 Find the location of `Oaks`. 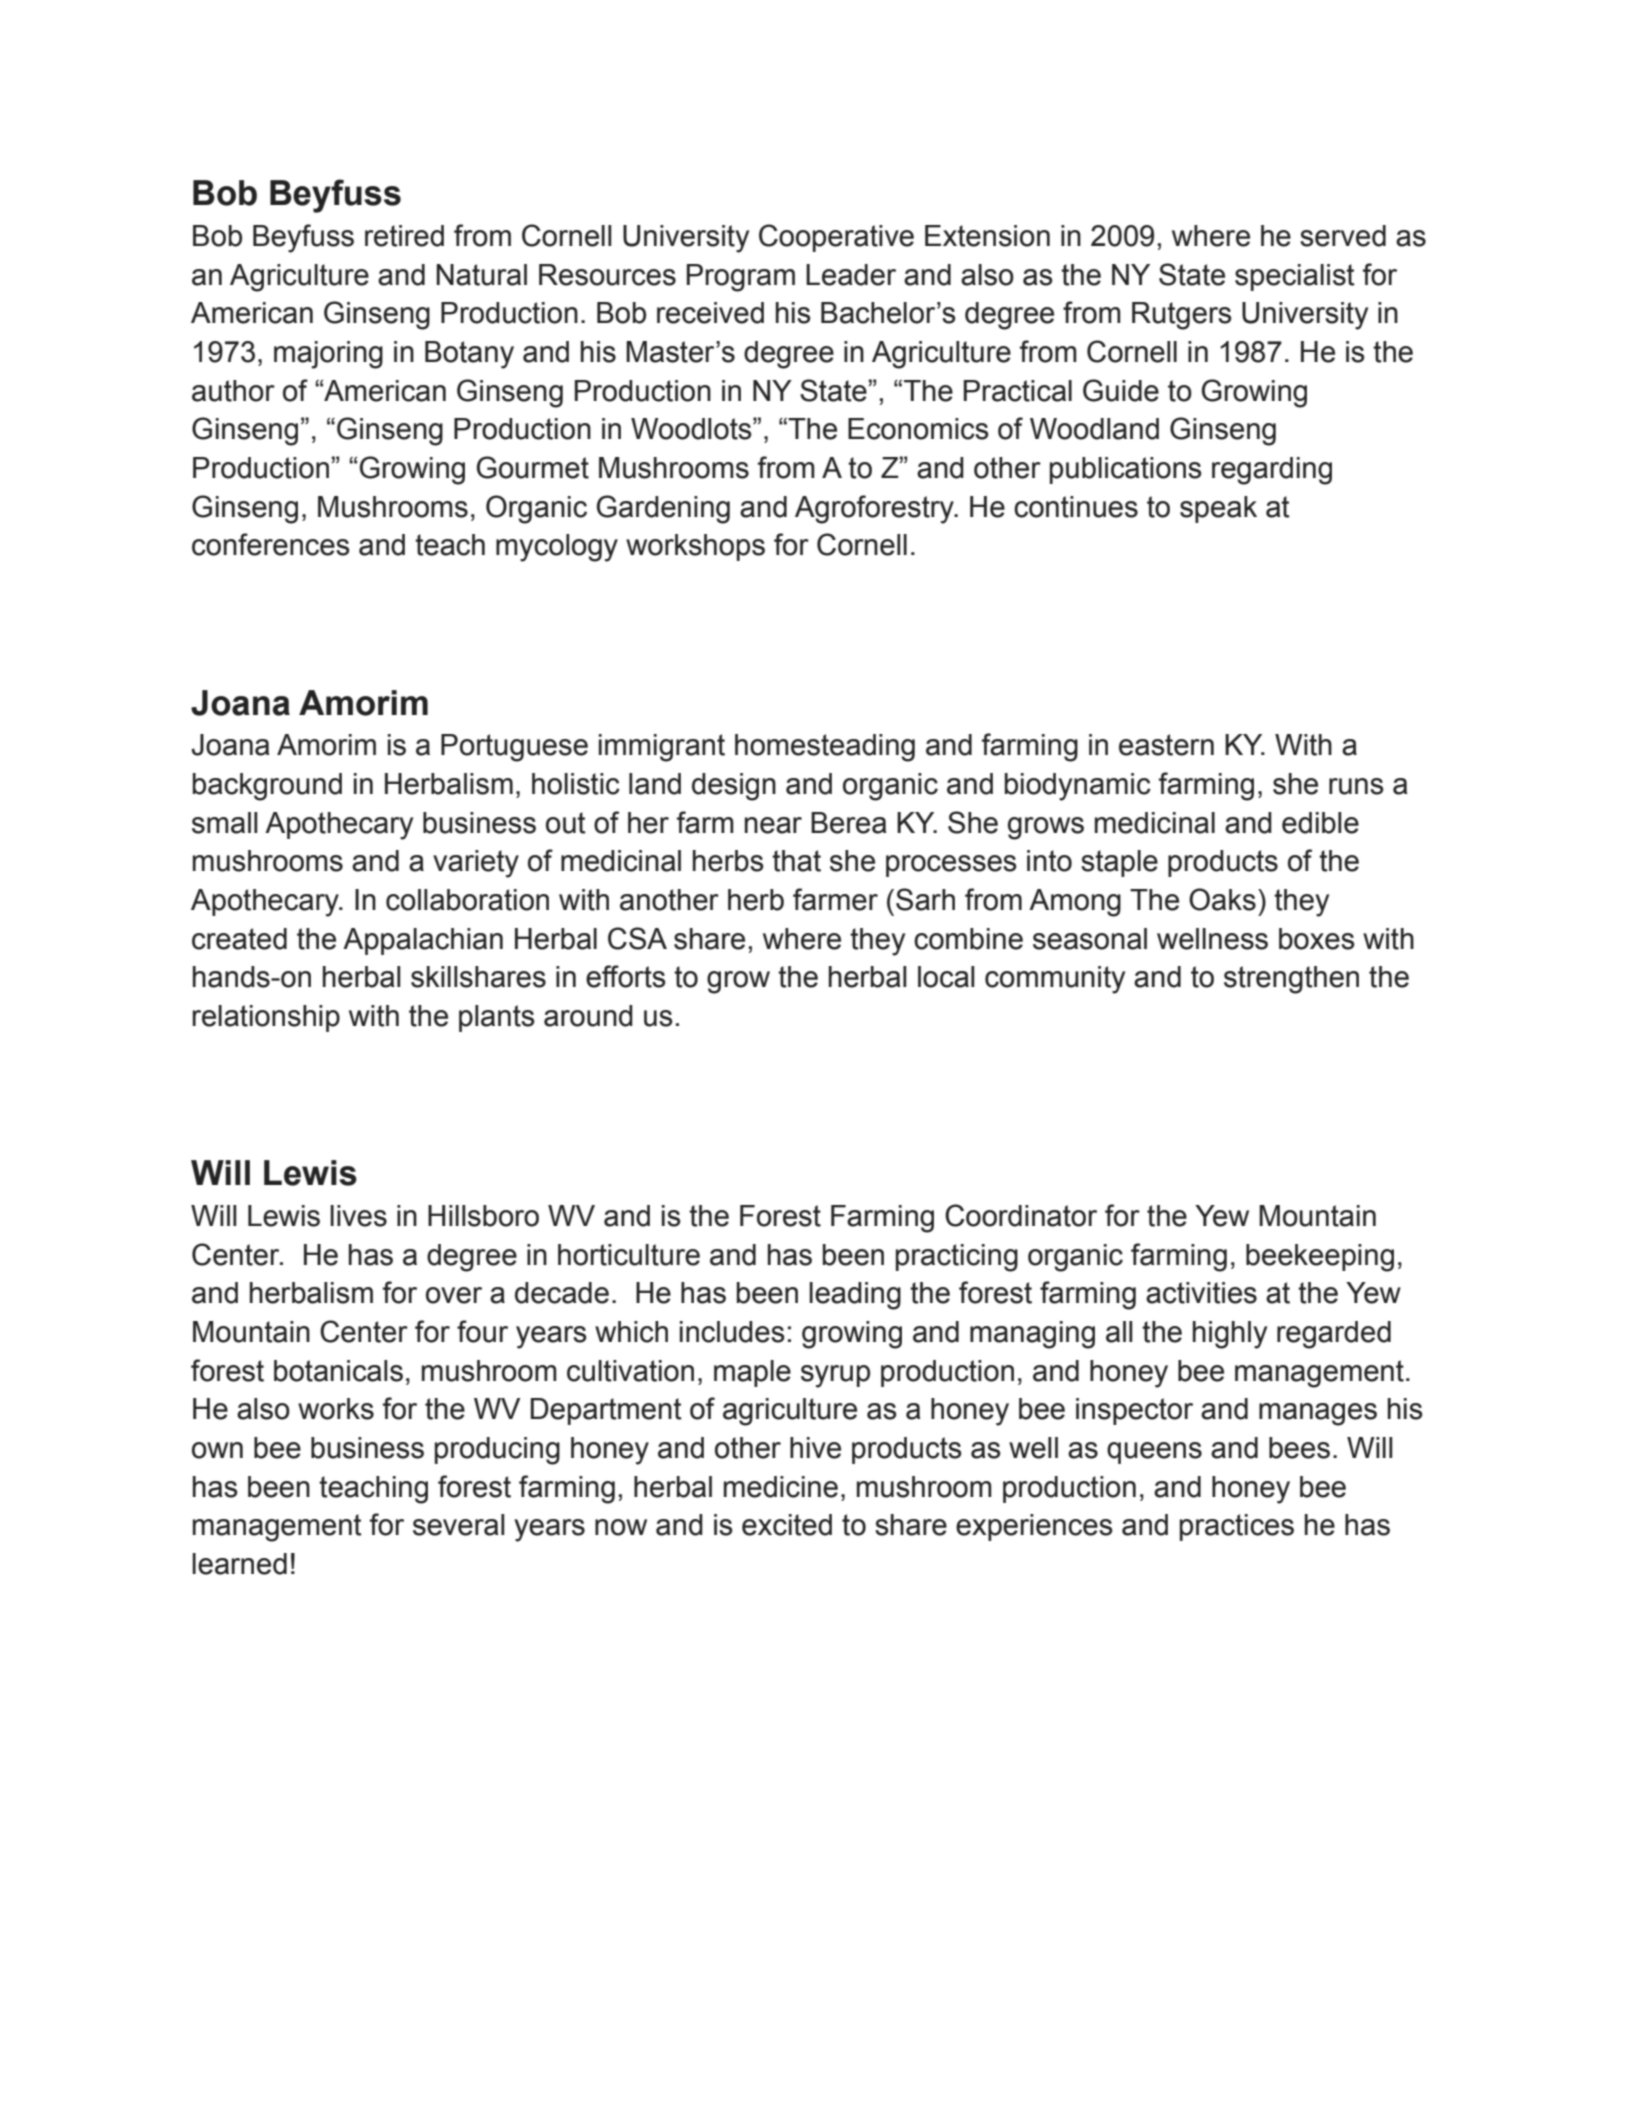

Oaks is located at coordinates (1222, 899).
